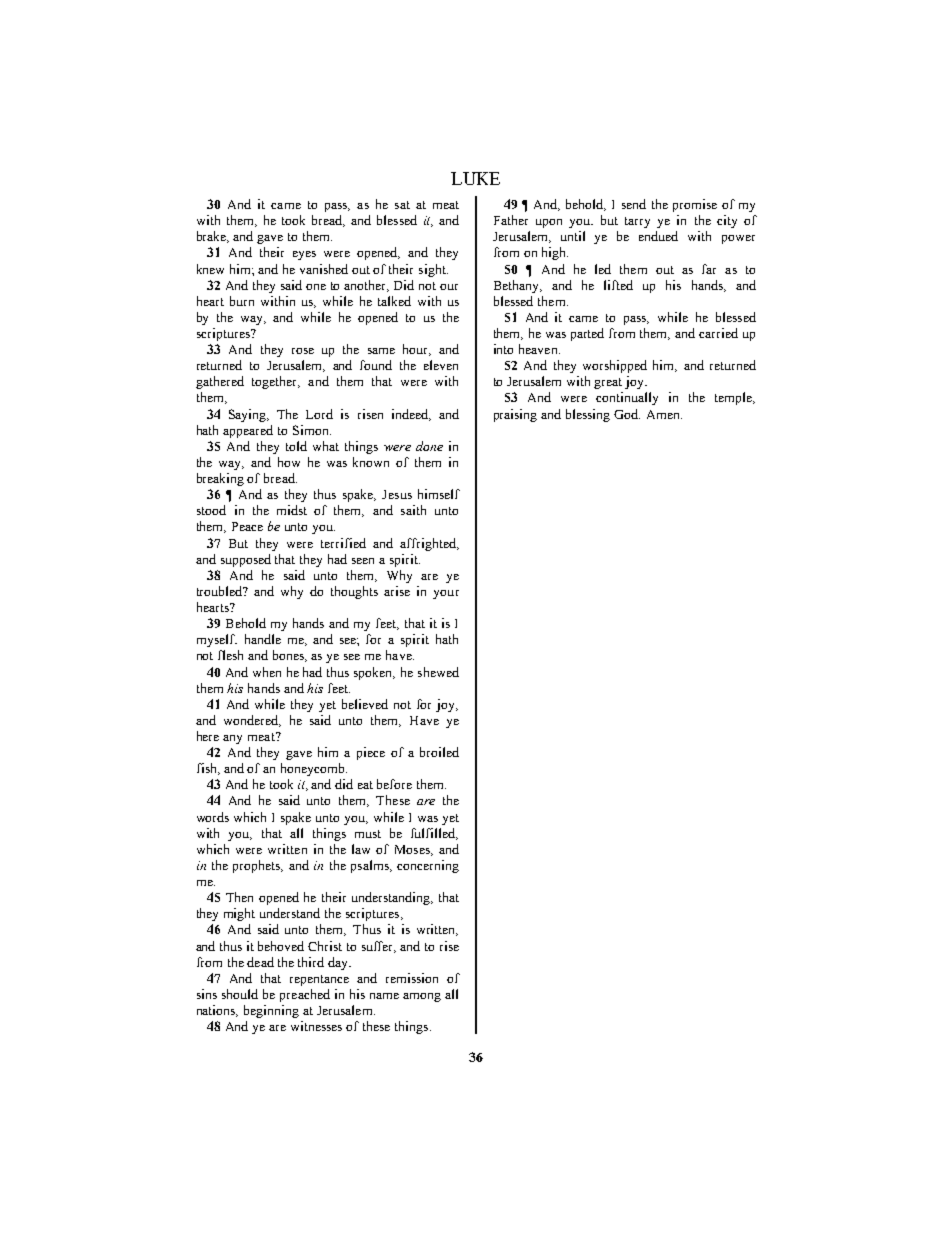 The height and width of the document is (1233, 952). I want to click on LUKE, so click(475, 178).
